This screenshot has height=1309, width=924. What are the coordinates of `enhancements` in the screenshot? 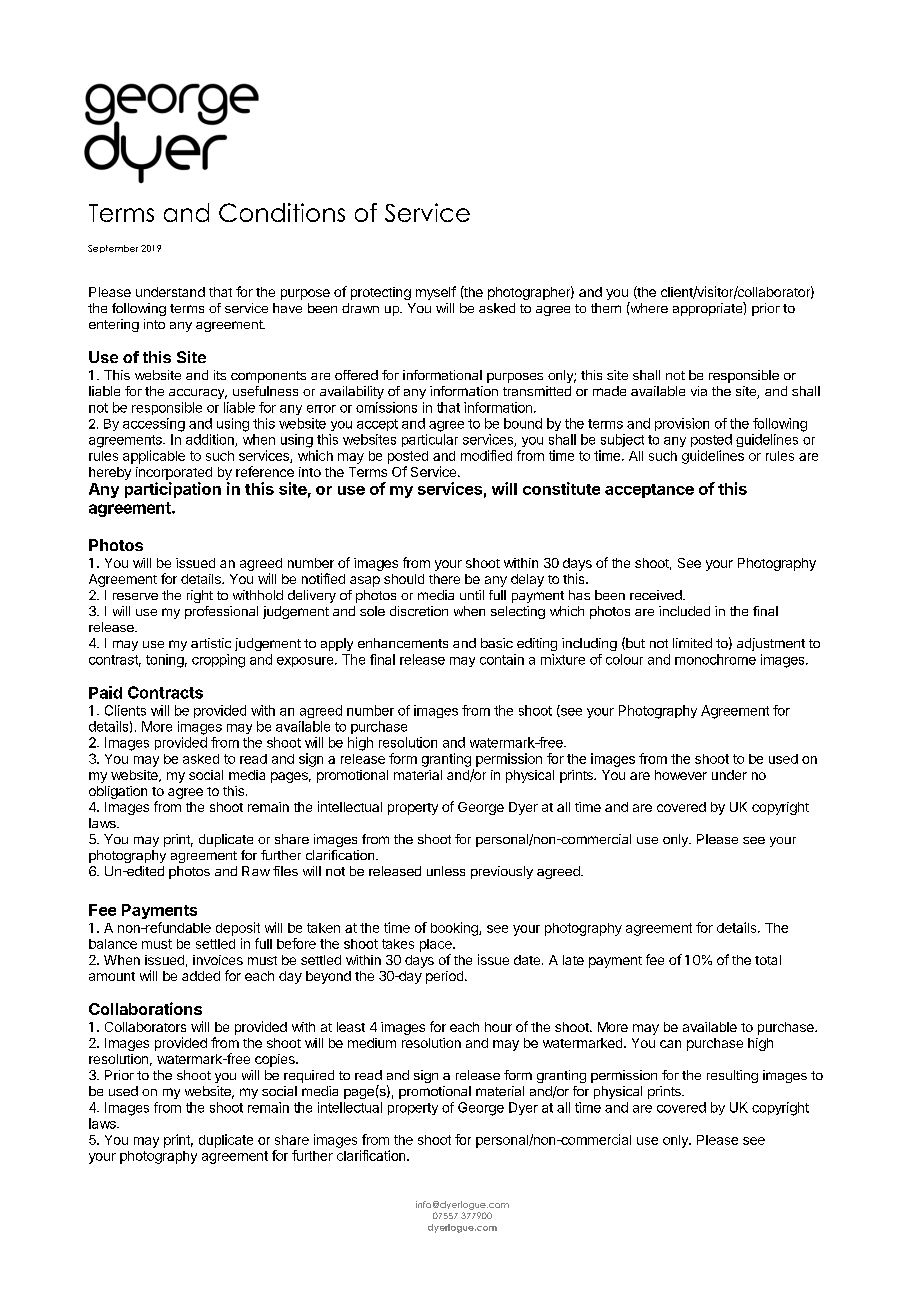 It's located at (403, 643).
